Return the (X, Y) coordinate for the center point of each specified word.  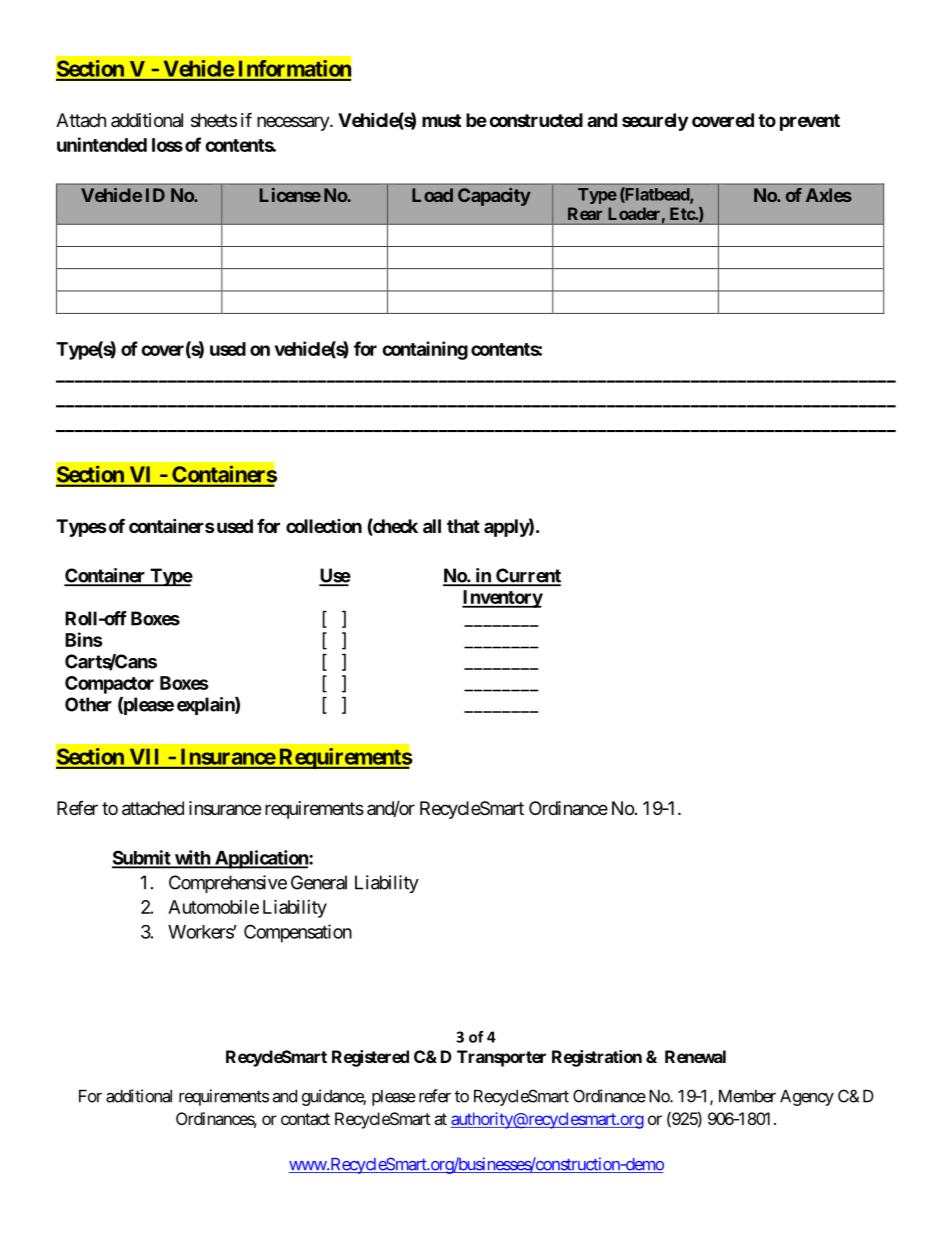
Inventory (502, 599)
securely (655, 122)
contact (305, 1119)
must (441, 120)
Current (527, 576)
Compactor (109, 685)
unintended (102, 144)
